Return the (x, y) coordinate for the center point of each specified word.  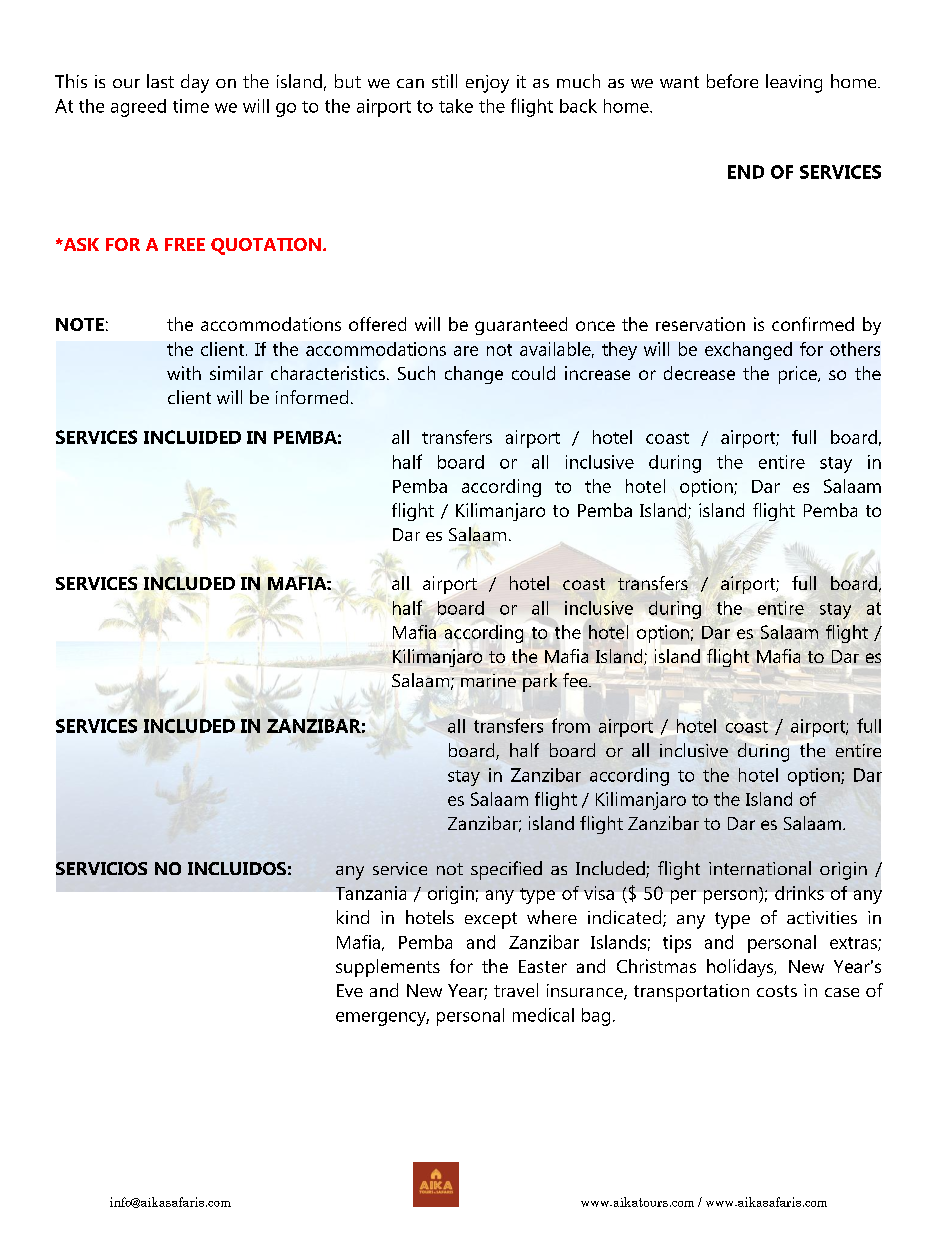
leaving (794, 83)
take (456, 106)
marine (488, 680)
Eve (350, 990)
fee (576, 680)
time (191, 106)
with (184, 373)
